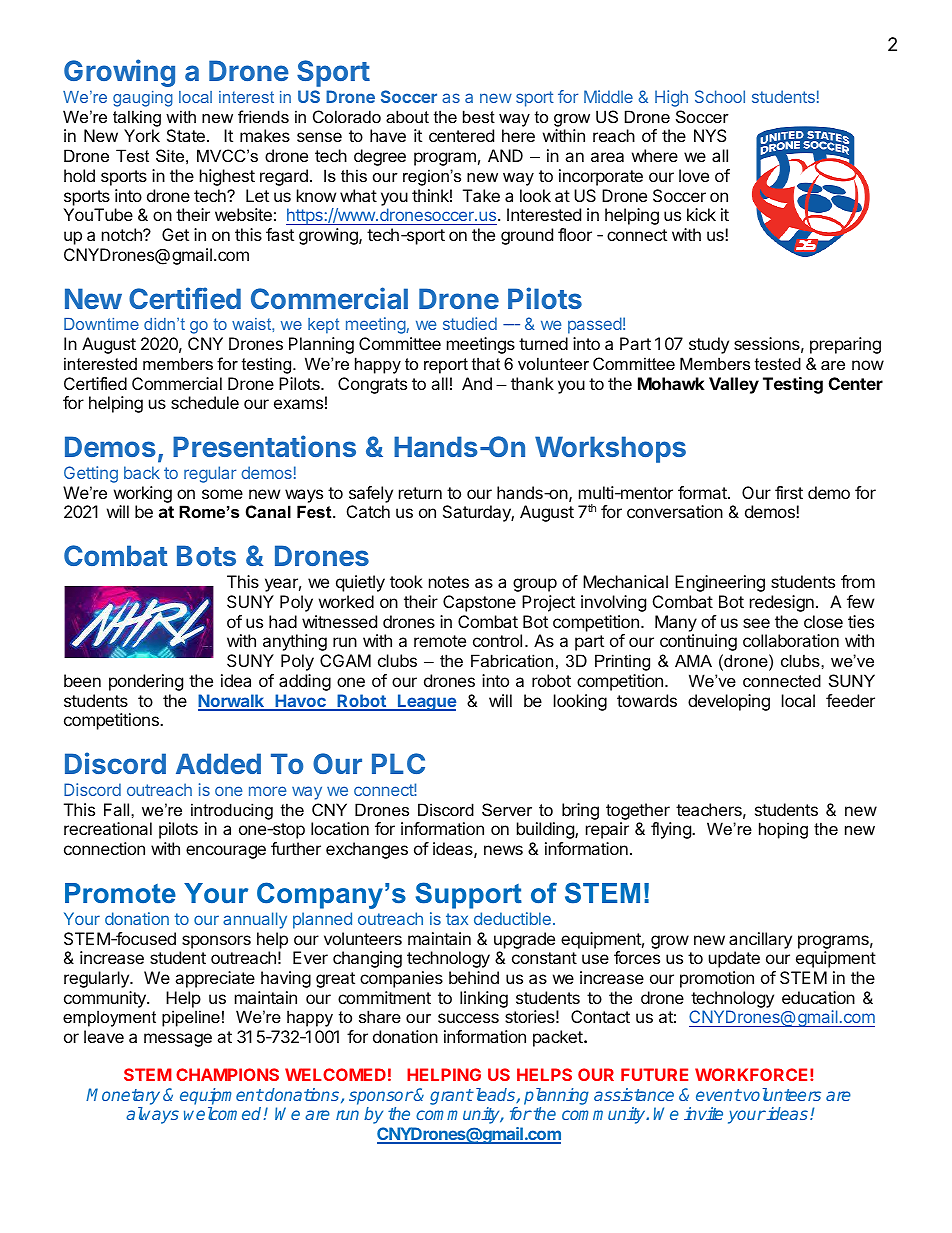 Image resolution: width=952 pixels, height=1233 pixels. Describe the element at coordinates (186, 135) in the screenshot. I see `State` at that location.
